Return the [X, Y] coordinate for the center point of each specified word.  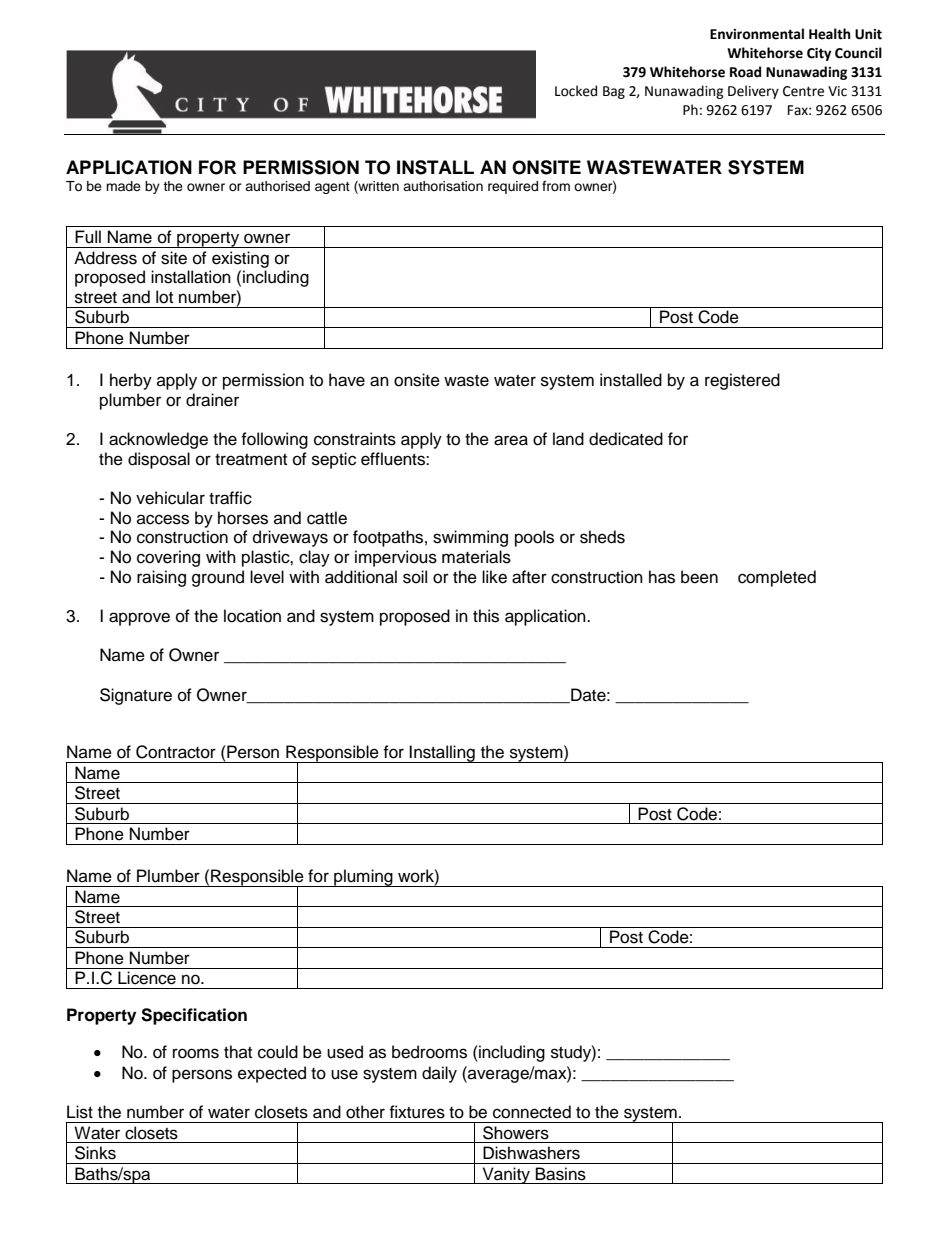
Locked [576, 91]
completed [777, 578]
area [511, 440]
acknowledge [158, 440]
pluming [363, 878]
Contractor [176, 752]
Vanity [506, 1175]
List [80, 1112]
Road [745, 72]
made [123, 186]
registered [742, 381]
